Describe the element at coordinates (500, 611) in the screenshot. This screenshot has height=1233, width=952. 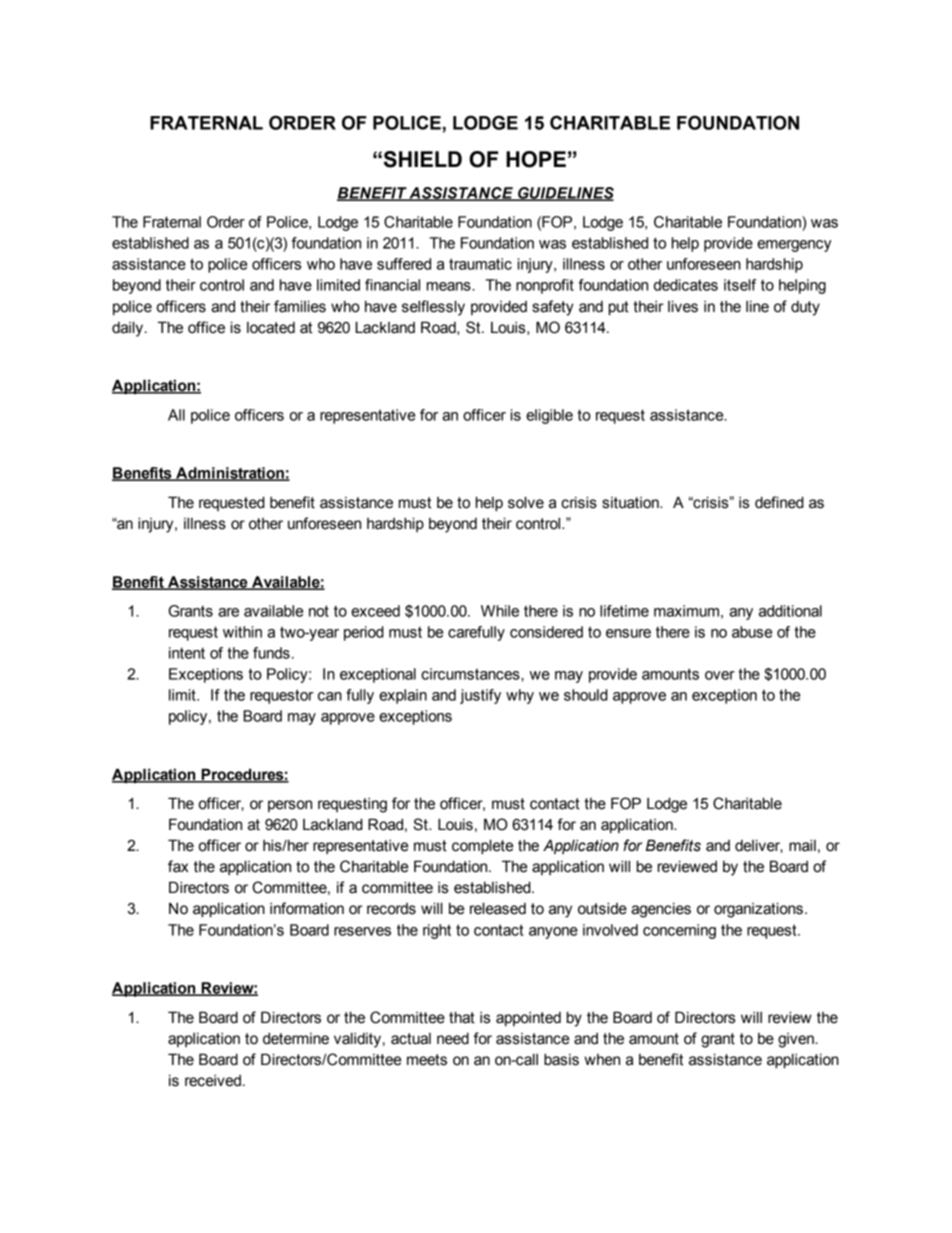
I see `While` at that location.
